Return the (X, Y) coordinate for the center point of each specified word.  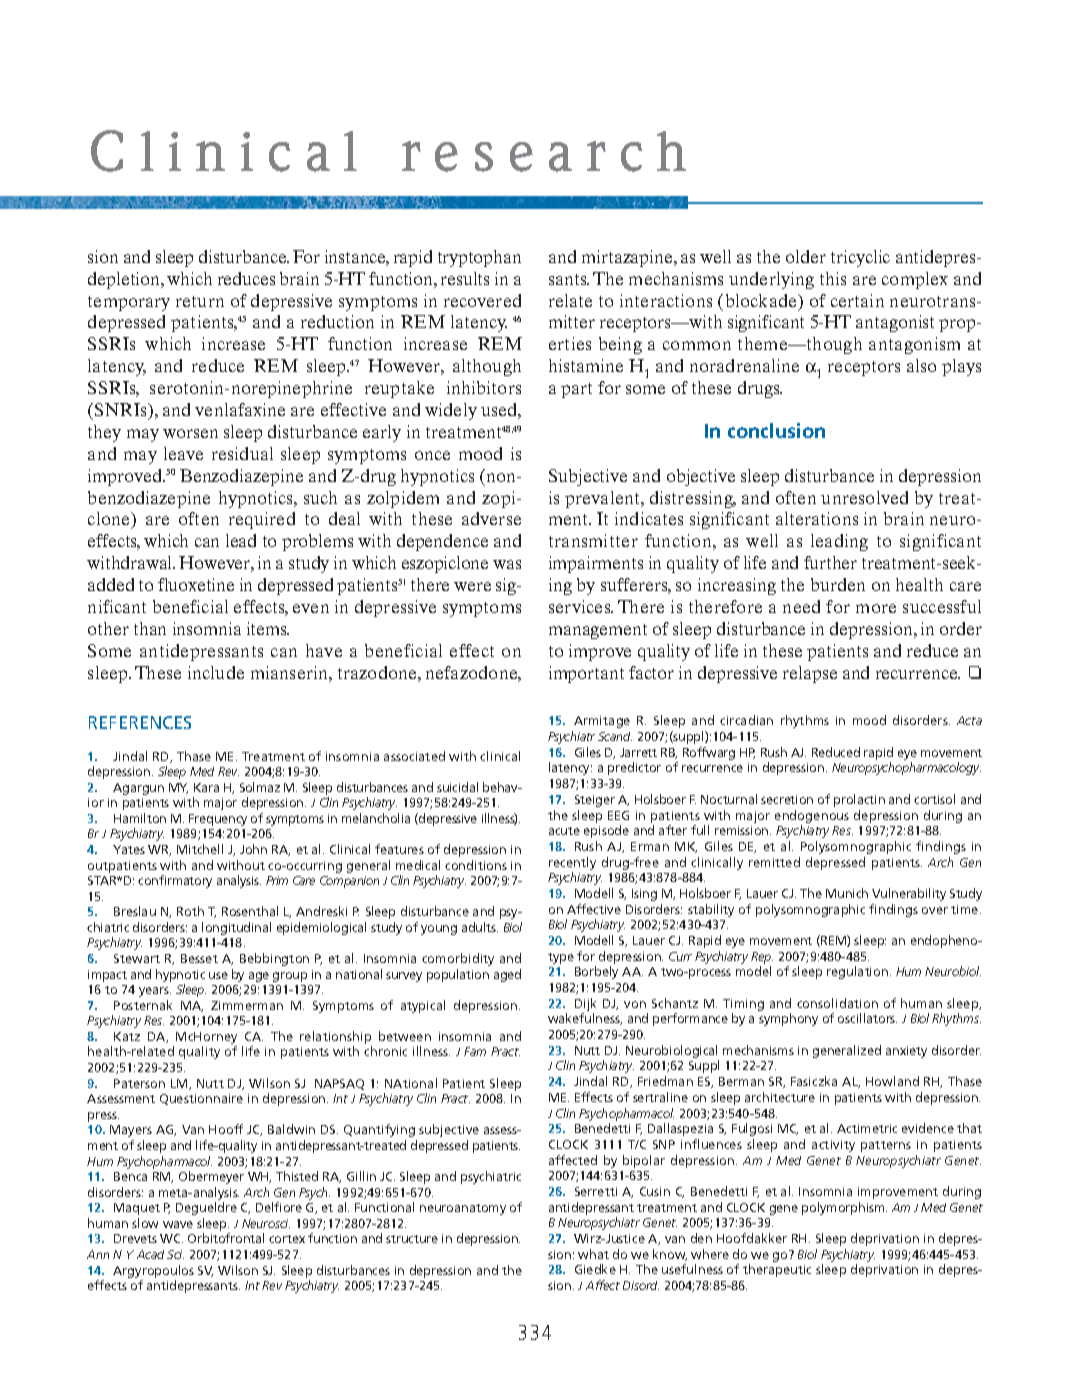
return (200, 301)
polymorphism (844, 1208)
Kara (206, 787)
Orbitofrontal (226, 1238)
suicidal (457, 787)
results (465, 278)
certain (857, 300)
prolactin (859, 800)
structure (412, 1239)
